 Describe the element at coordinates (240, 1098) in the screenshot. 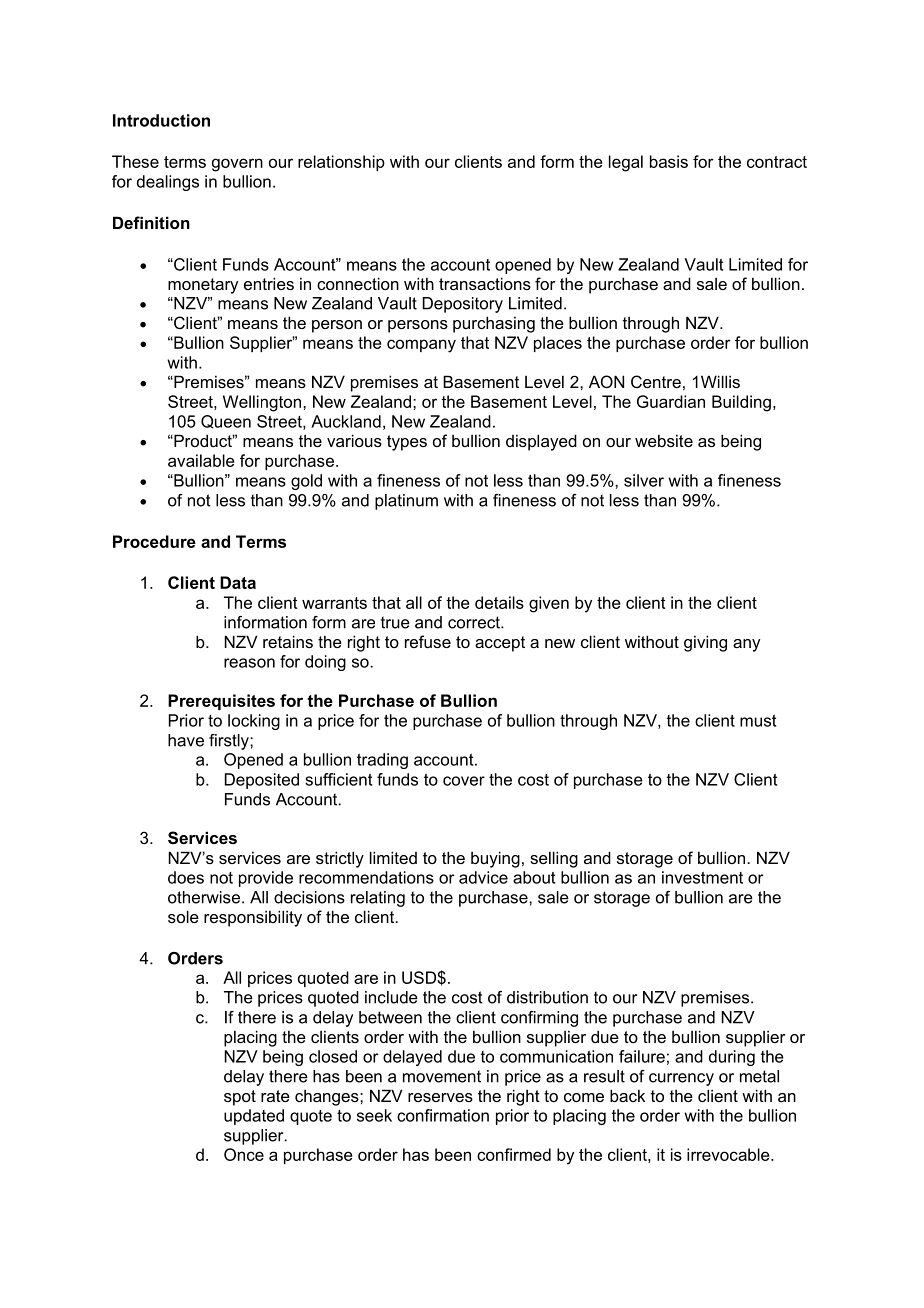

I see `spot` at that location.
